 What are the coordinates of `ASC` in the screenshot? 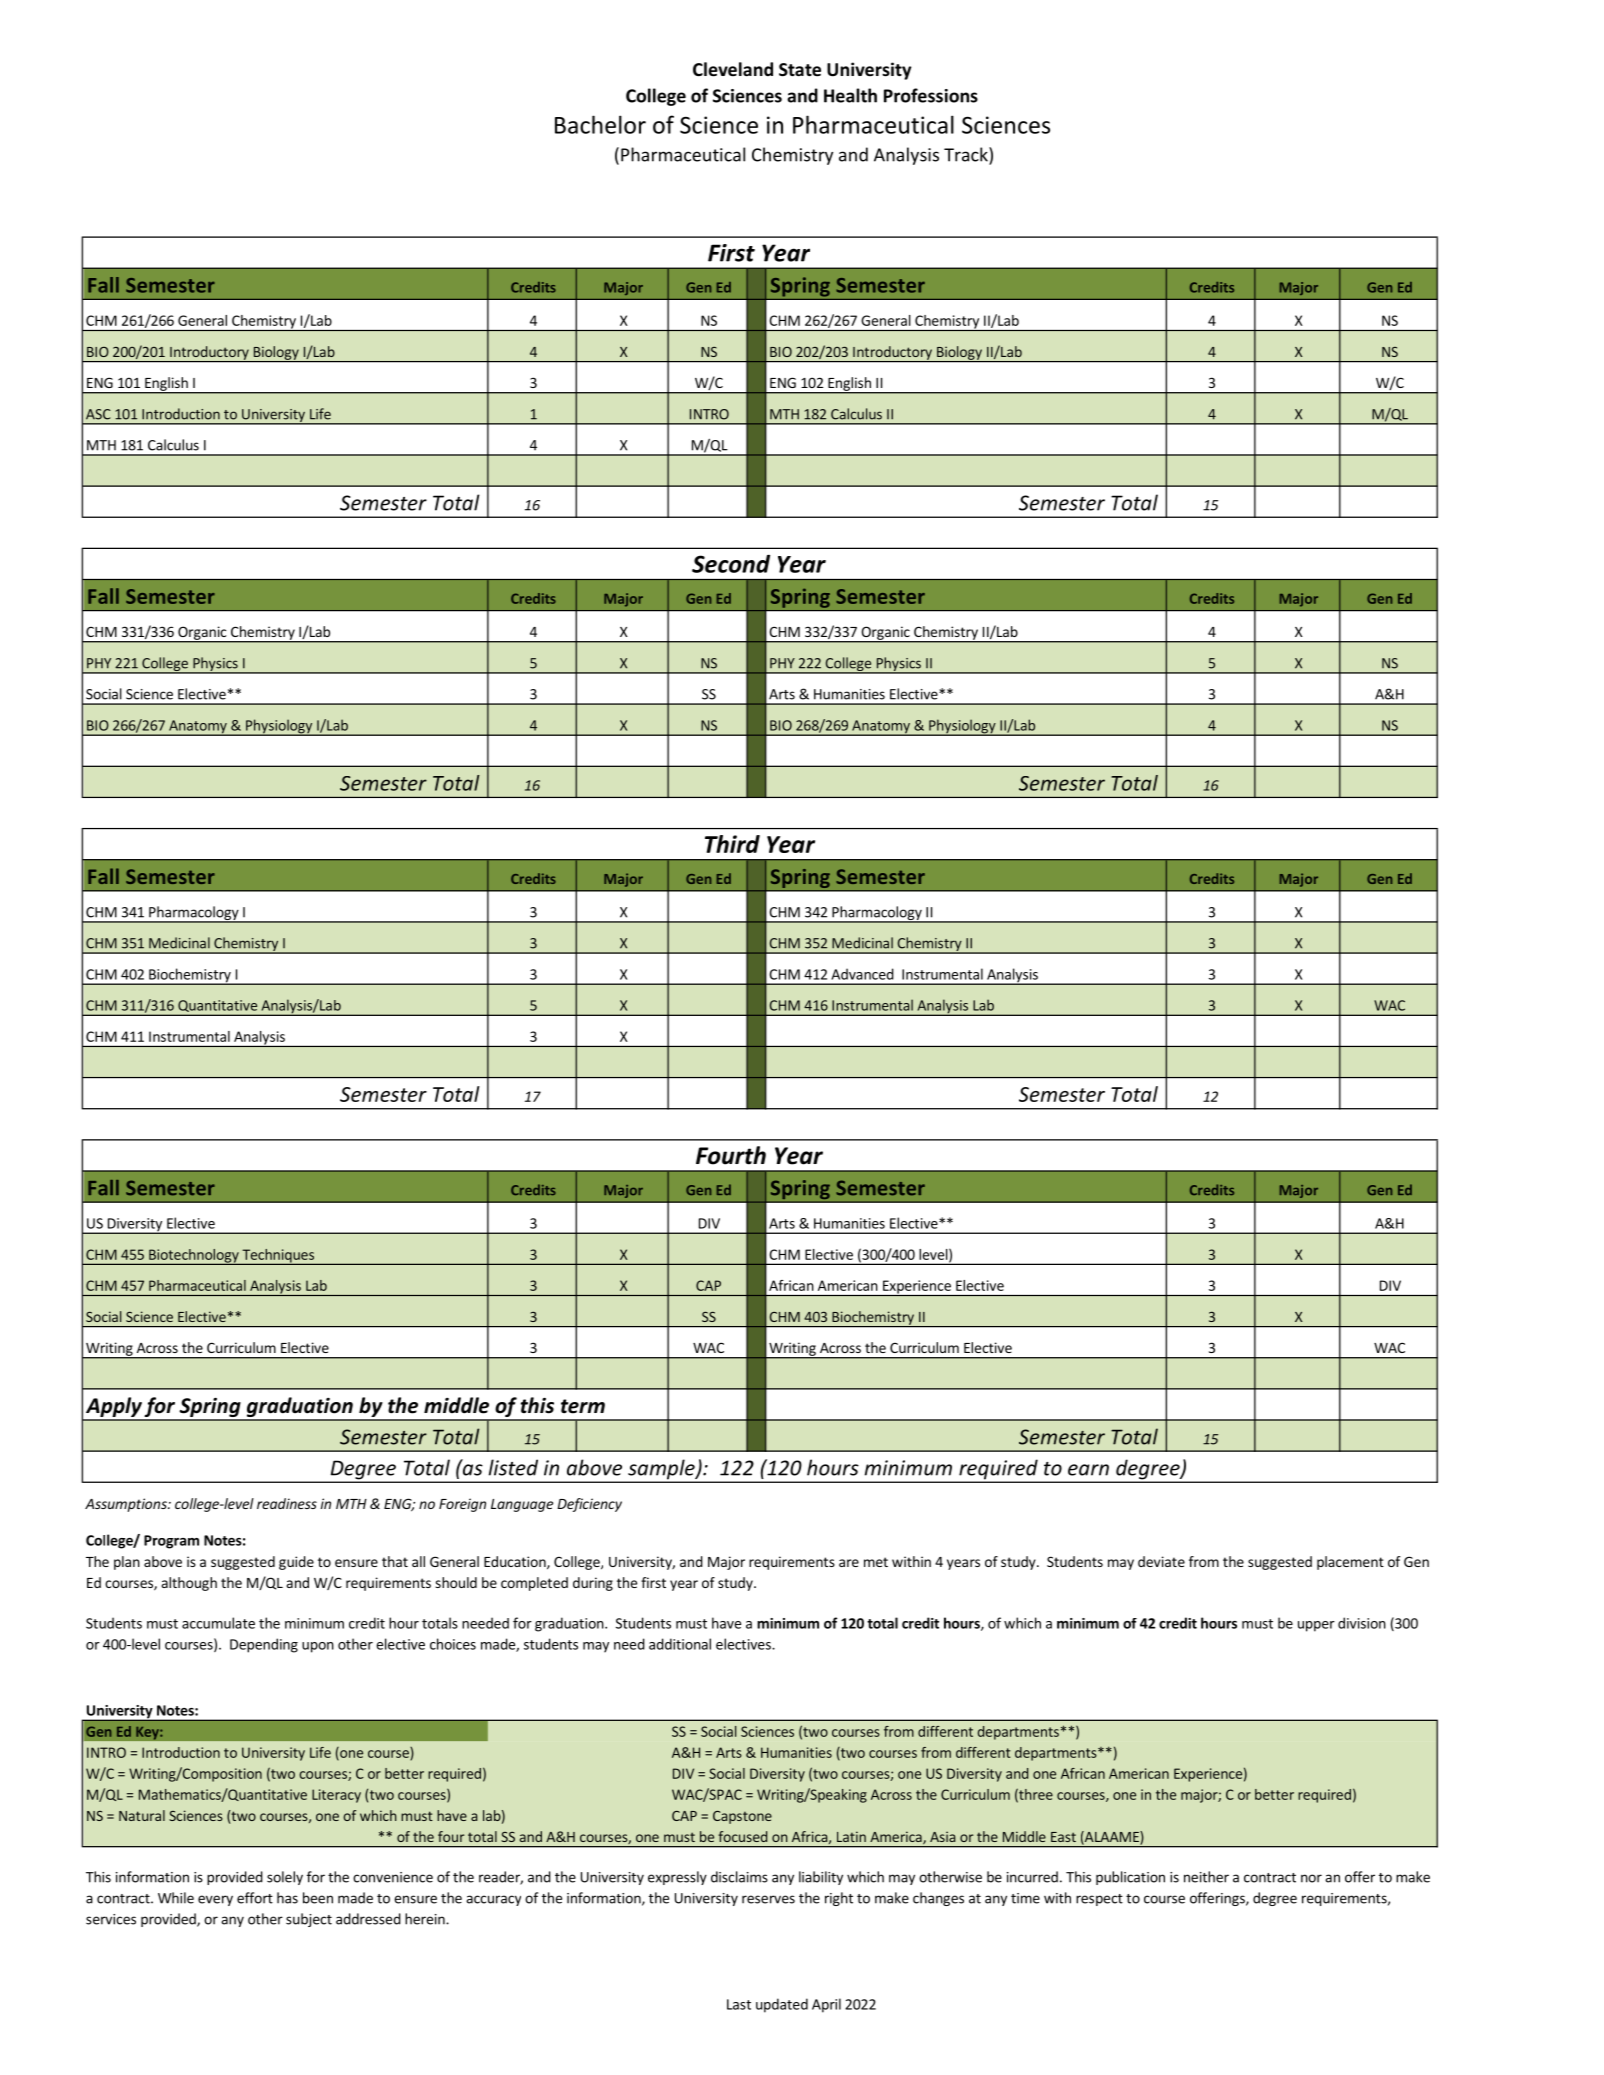 It's located at (98, 414).
